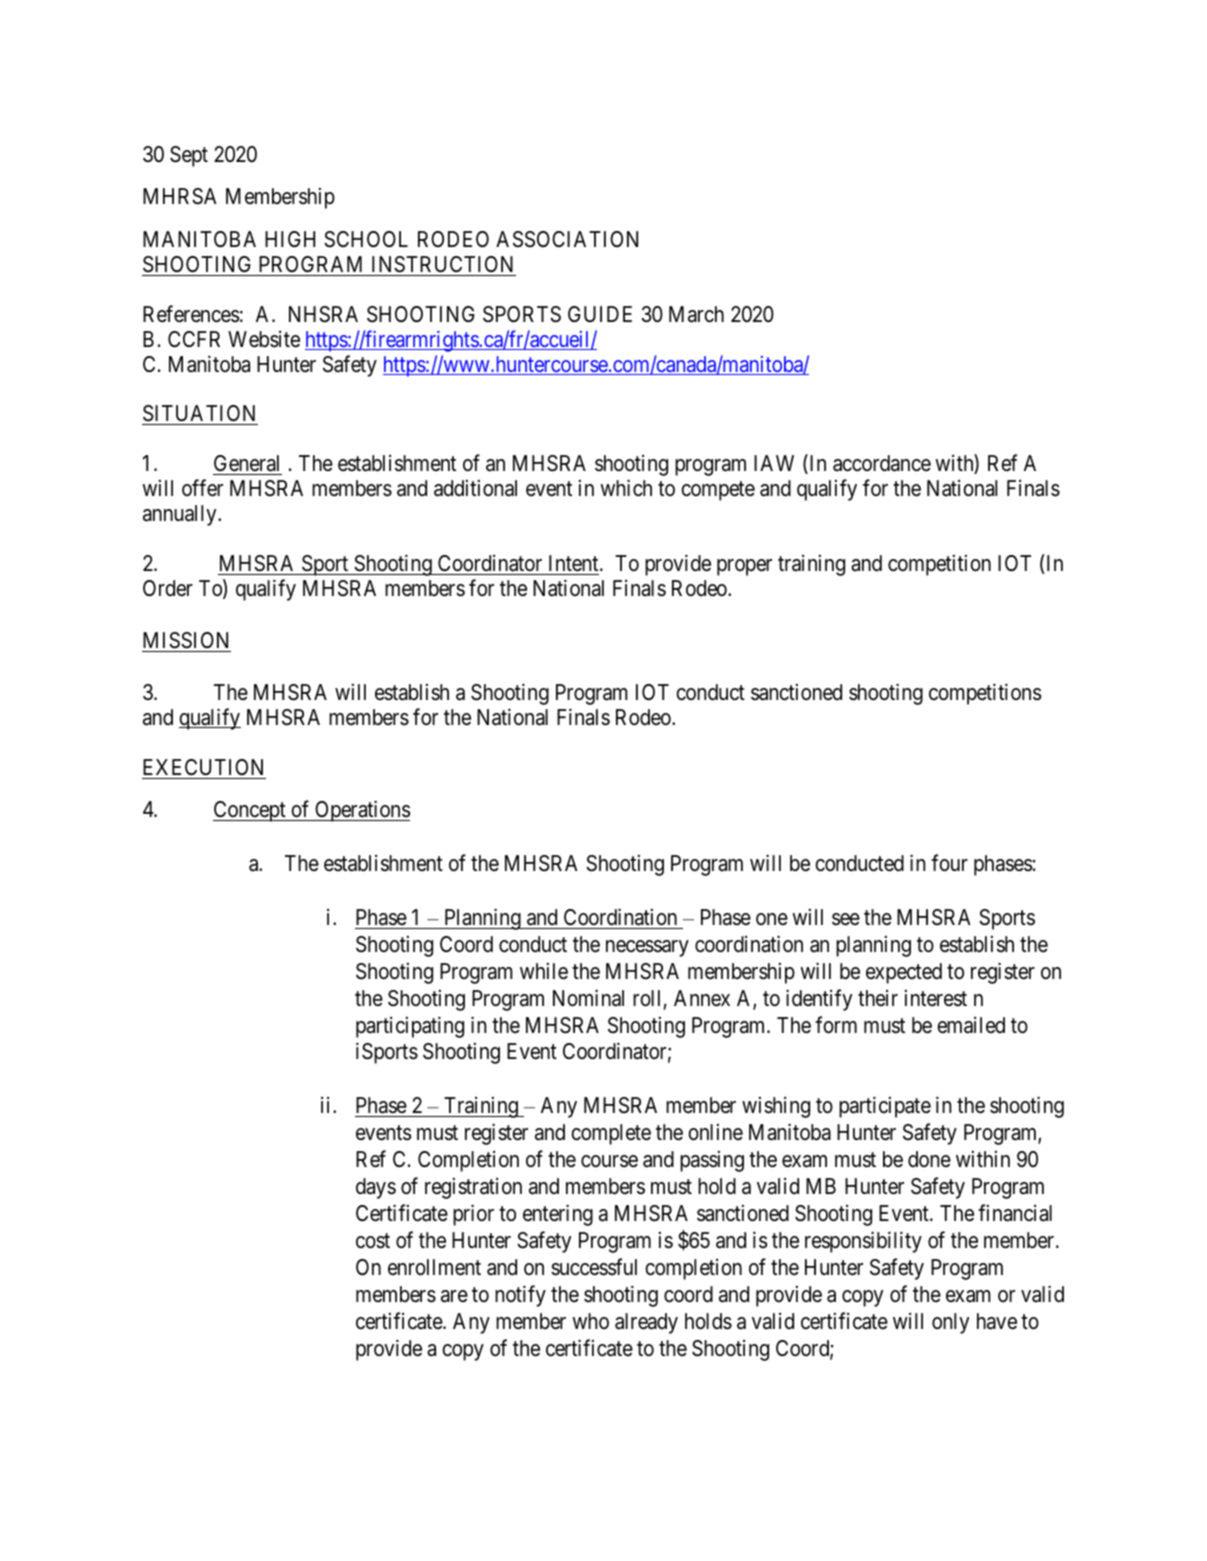  I want to click on Operations, so click(362, 811).
